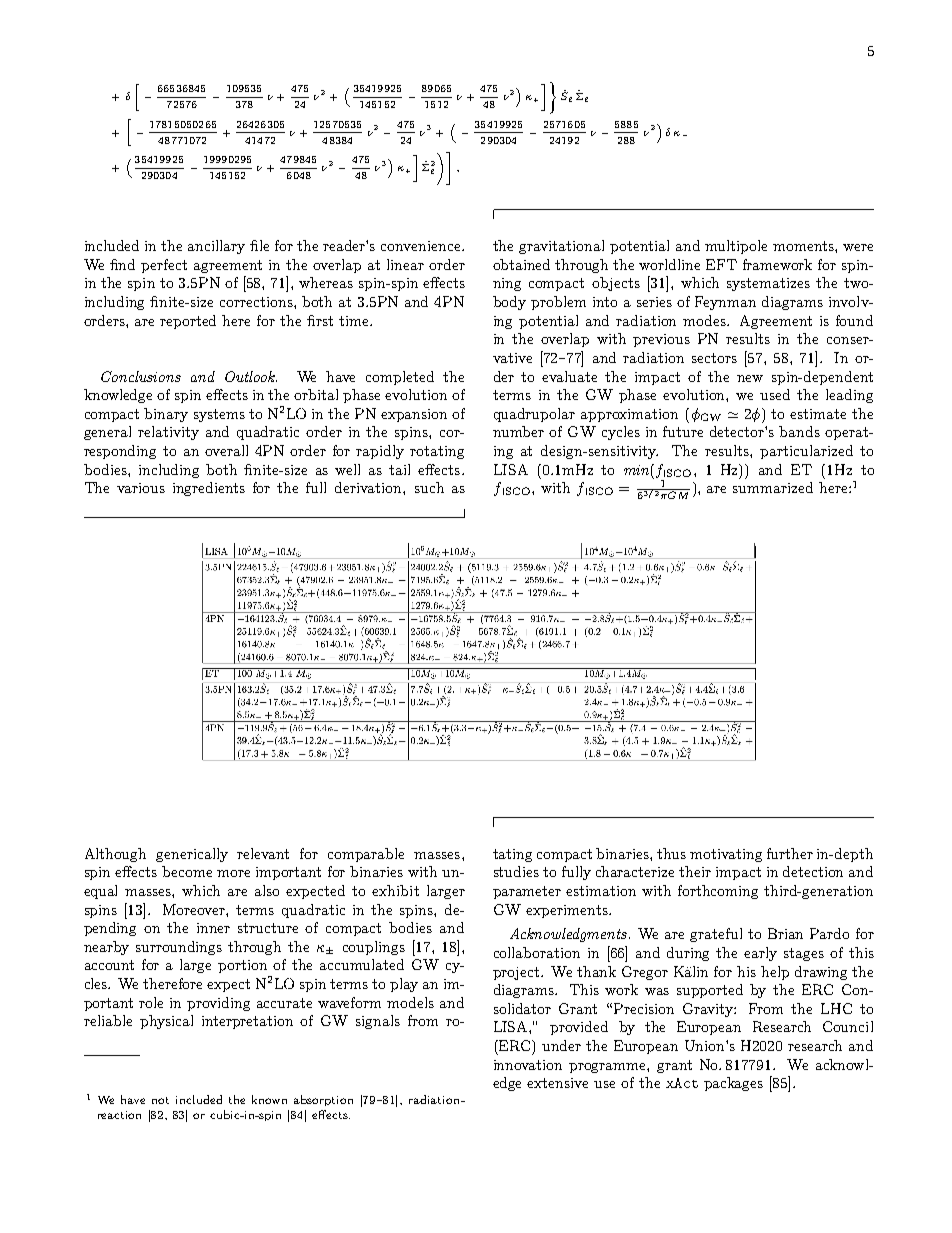  Describe the element at coordinates (192, 855) in the screenshot. I see `generically` at that location.
